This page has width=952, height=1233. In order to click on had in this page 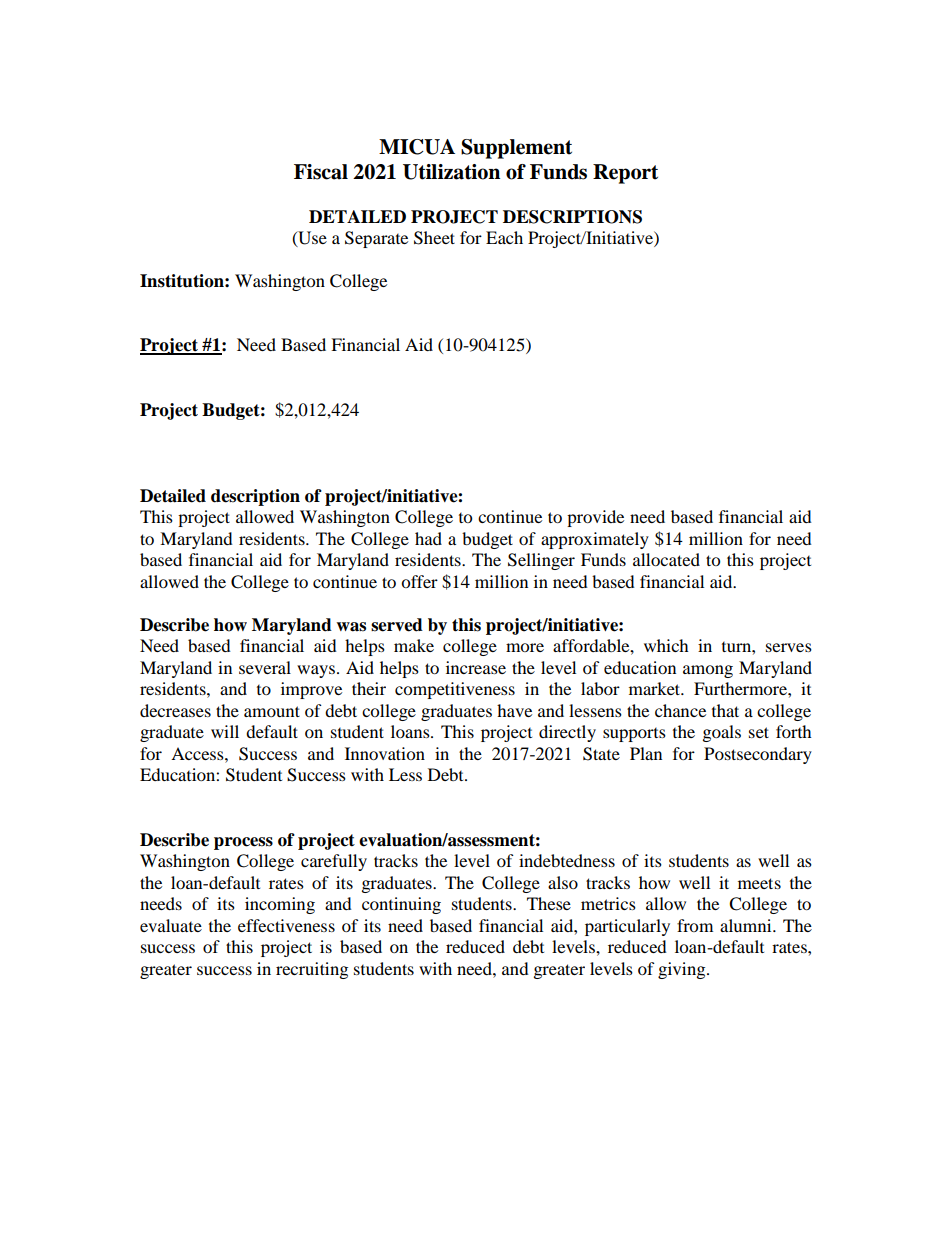, I will do `click(428, 538)`.
